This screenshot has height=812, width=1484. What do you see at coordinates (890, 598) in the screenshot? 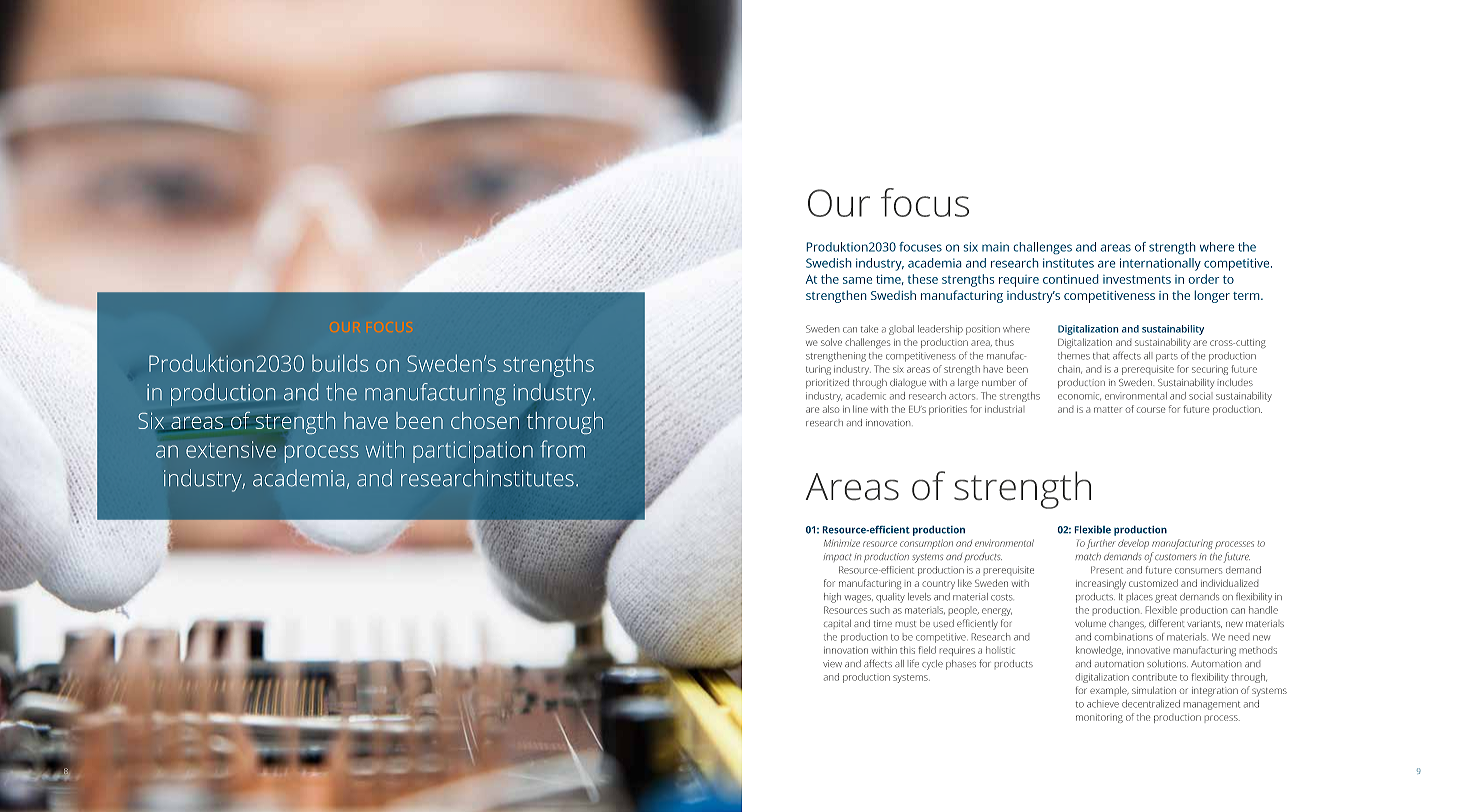
I see `quality` at bounding box center [890, 598].
